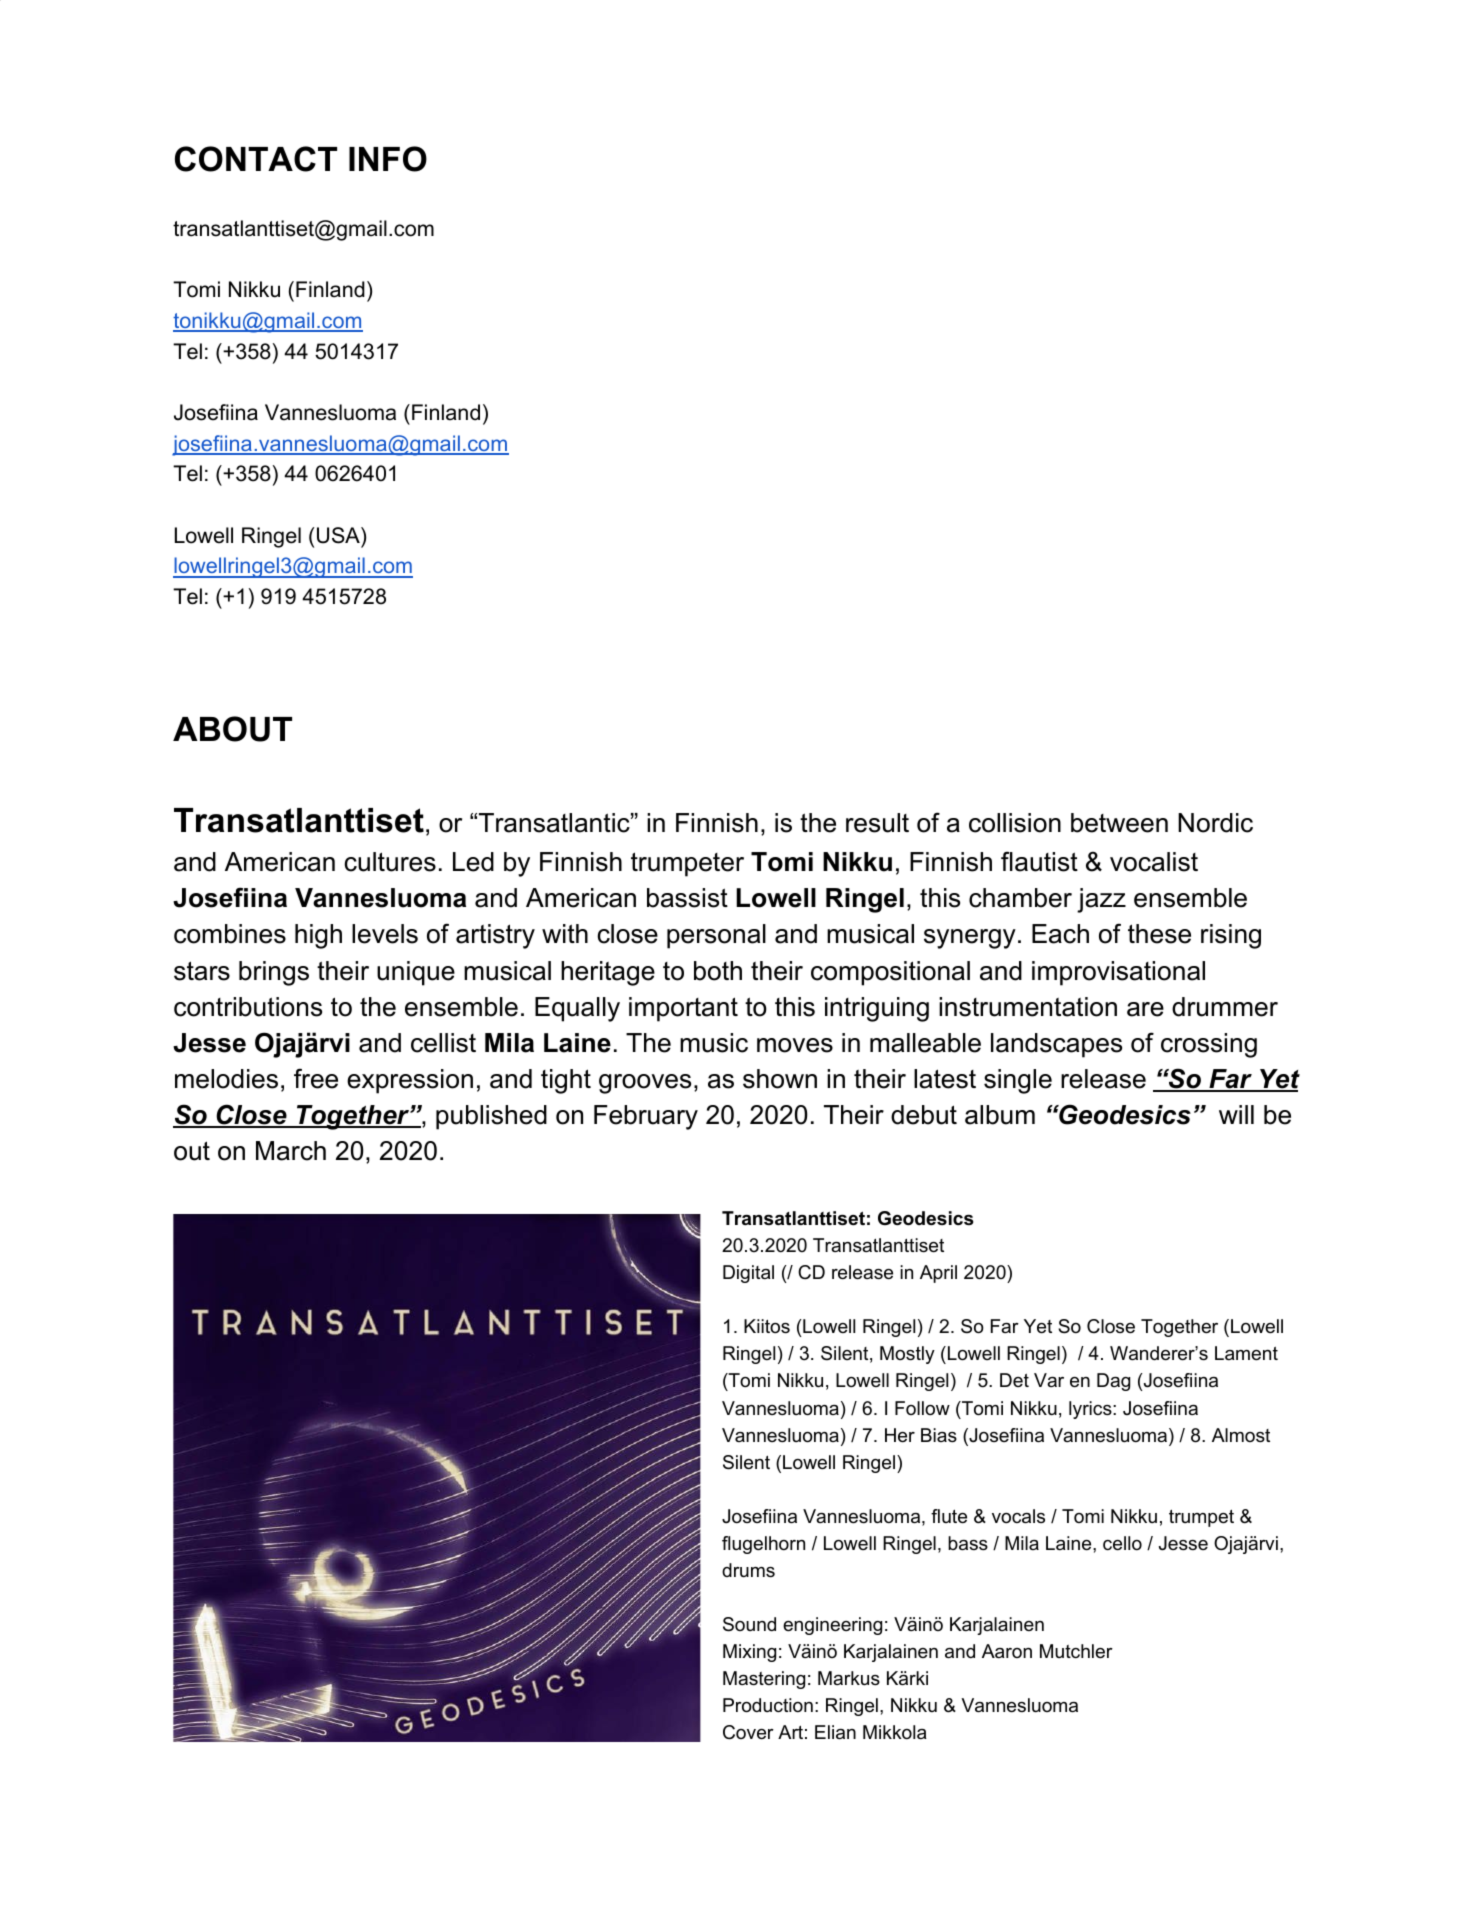  What do you see at coordinates (716, 936) in the document?
I see `personal` at bounding box center [716, 936].
